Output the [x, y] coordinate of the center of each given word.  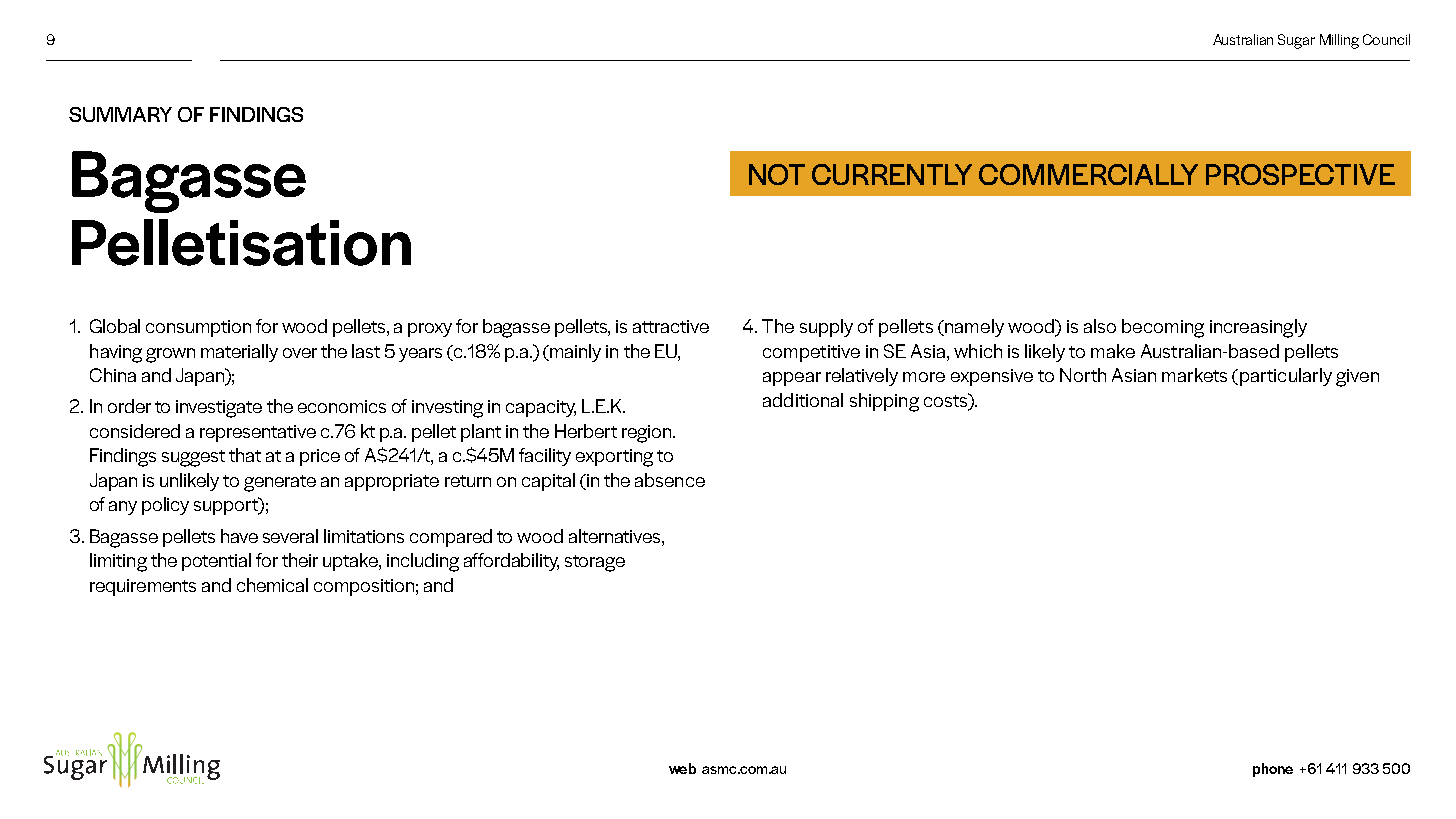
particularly [1286, 377]
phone [1273, 770]
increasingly [1258, 328]
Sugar [1296, 41]
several [290, 536]
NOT [777, 174]
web [682, 768]
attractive [671, 326]
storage [595, 563]
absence [670, 480]
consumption [198, 328]
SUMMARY [120, 114]
